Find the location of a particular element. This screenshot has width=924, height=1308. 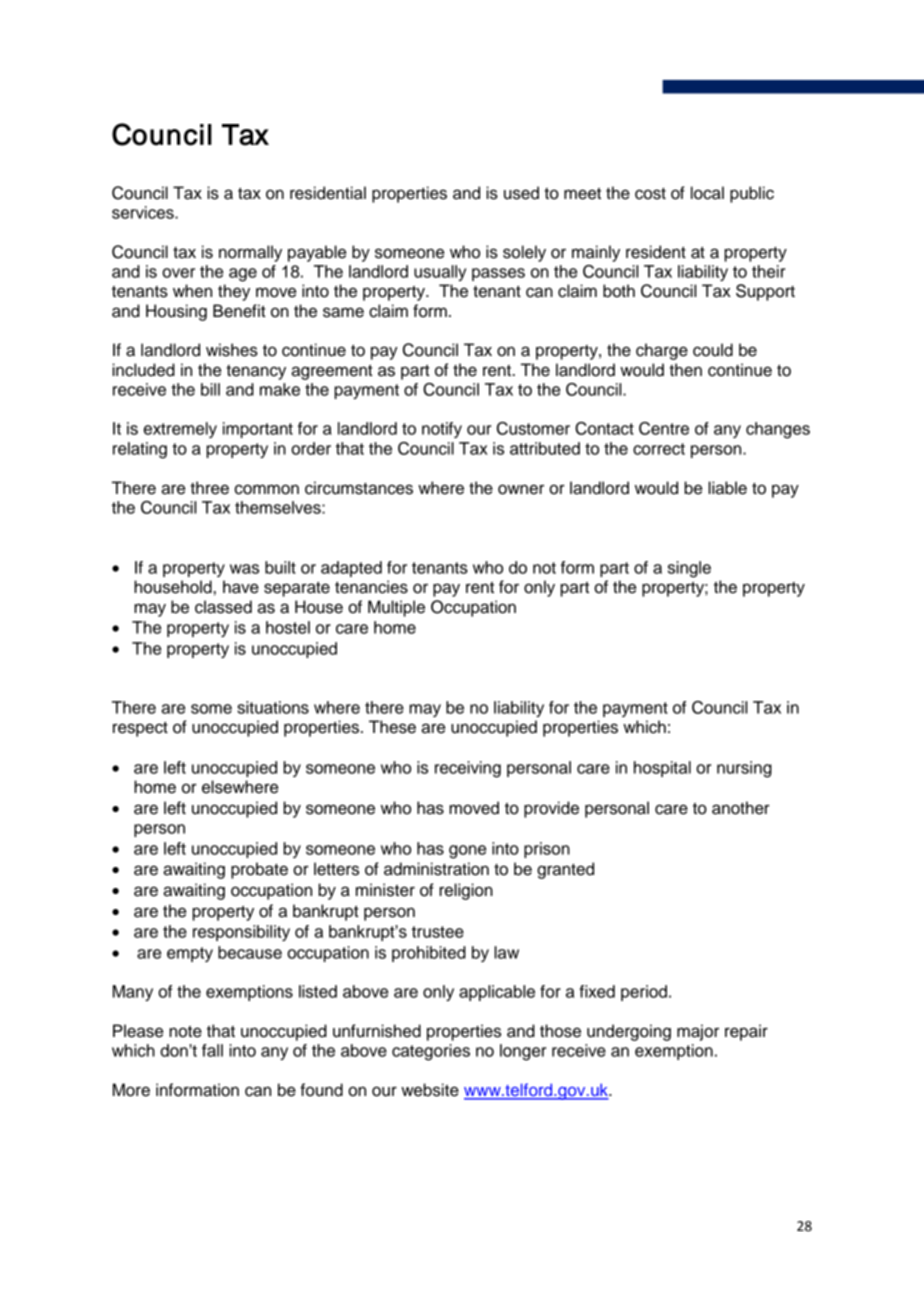

another is located at coordinates (741, 808).
